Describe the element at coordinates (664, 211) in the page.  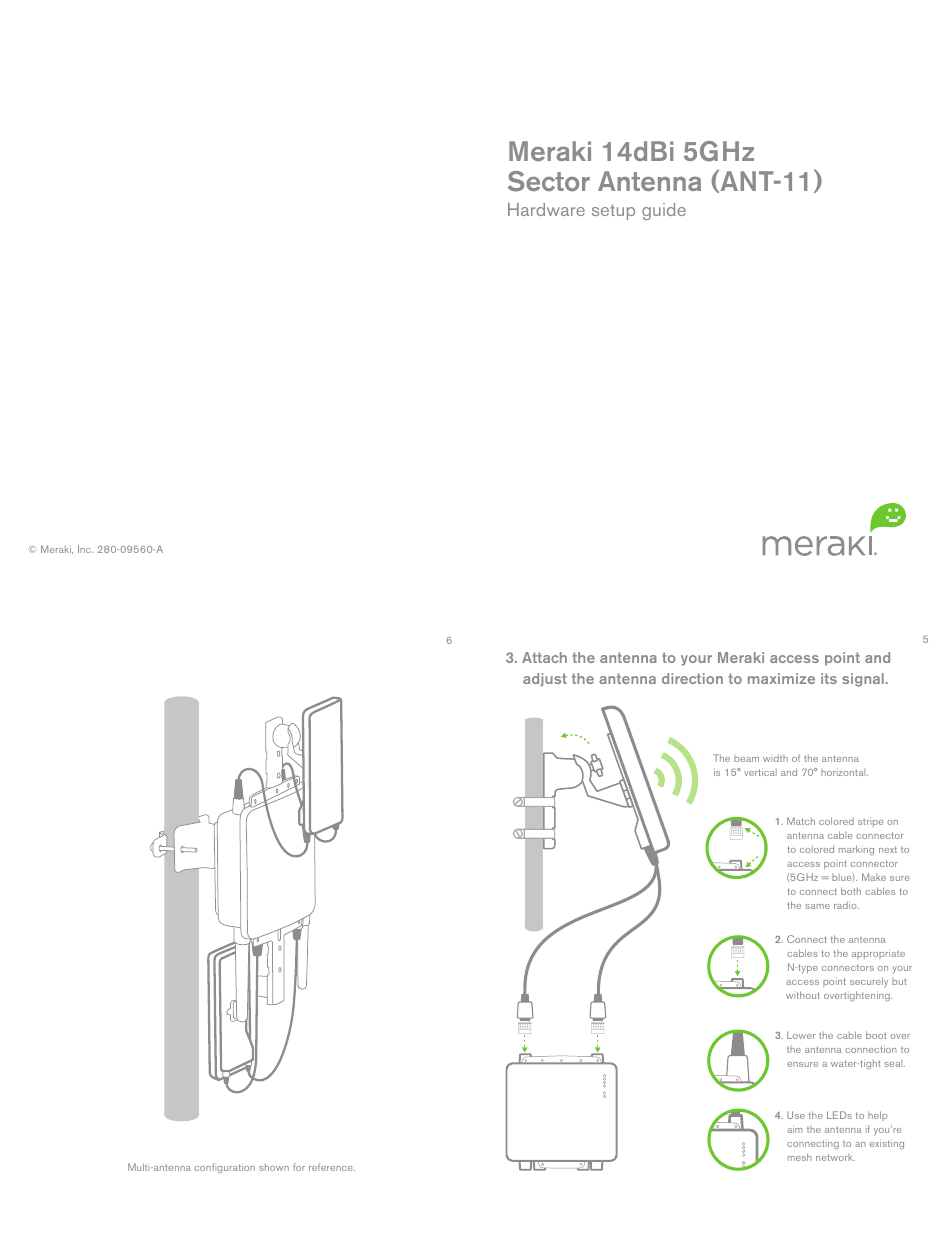
I see `guide` at that location.
